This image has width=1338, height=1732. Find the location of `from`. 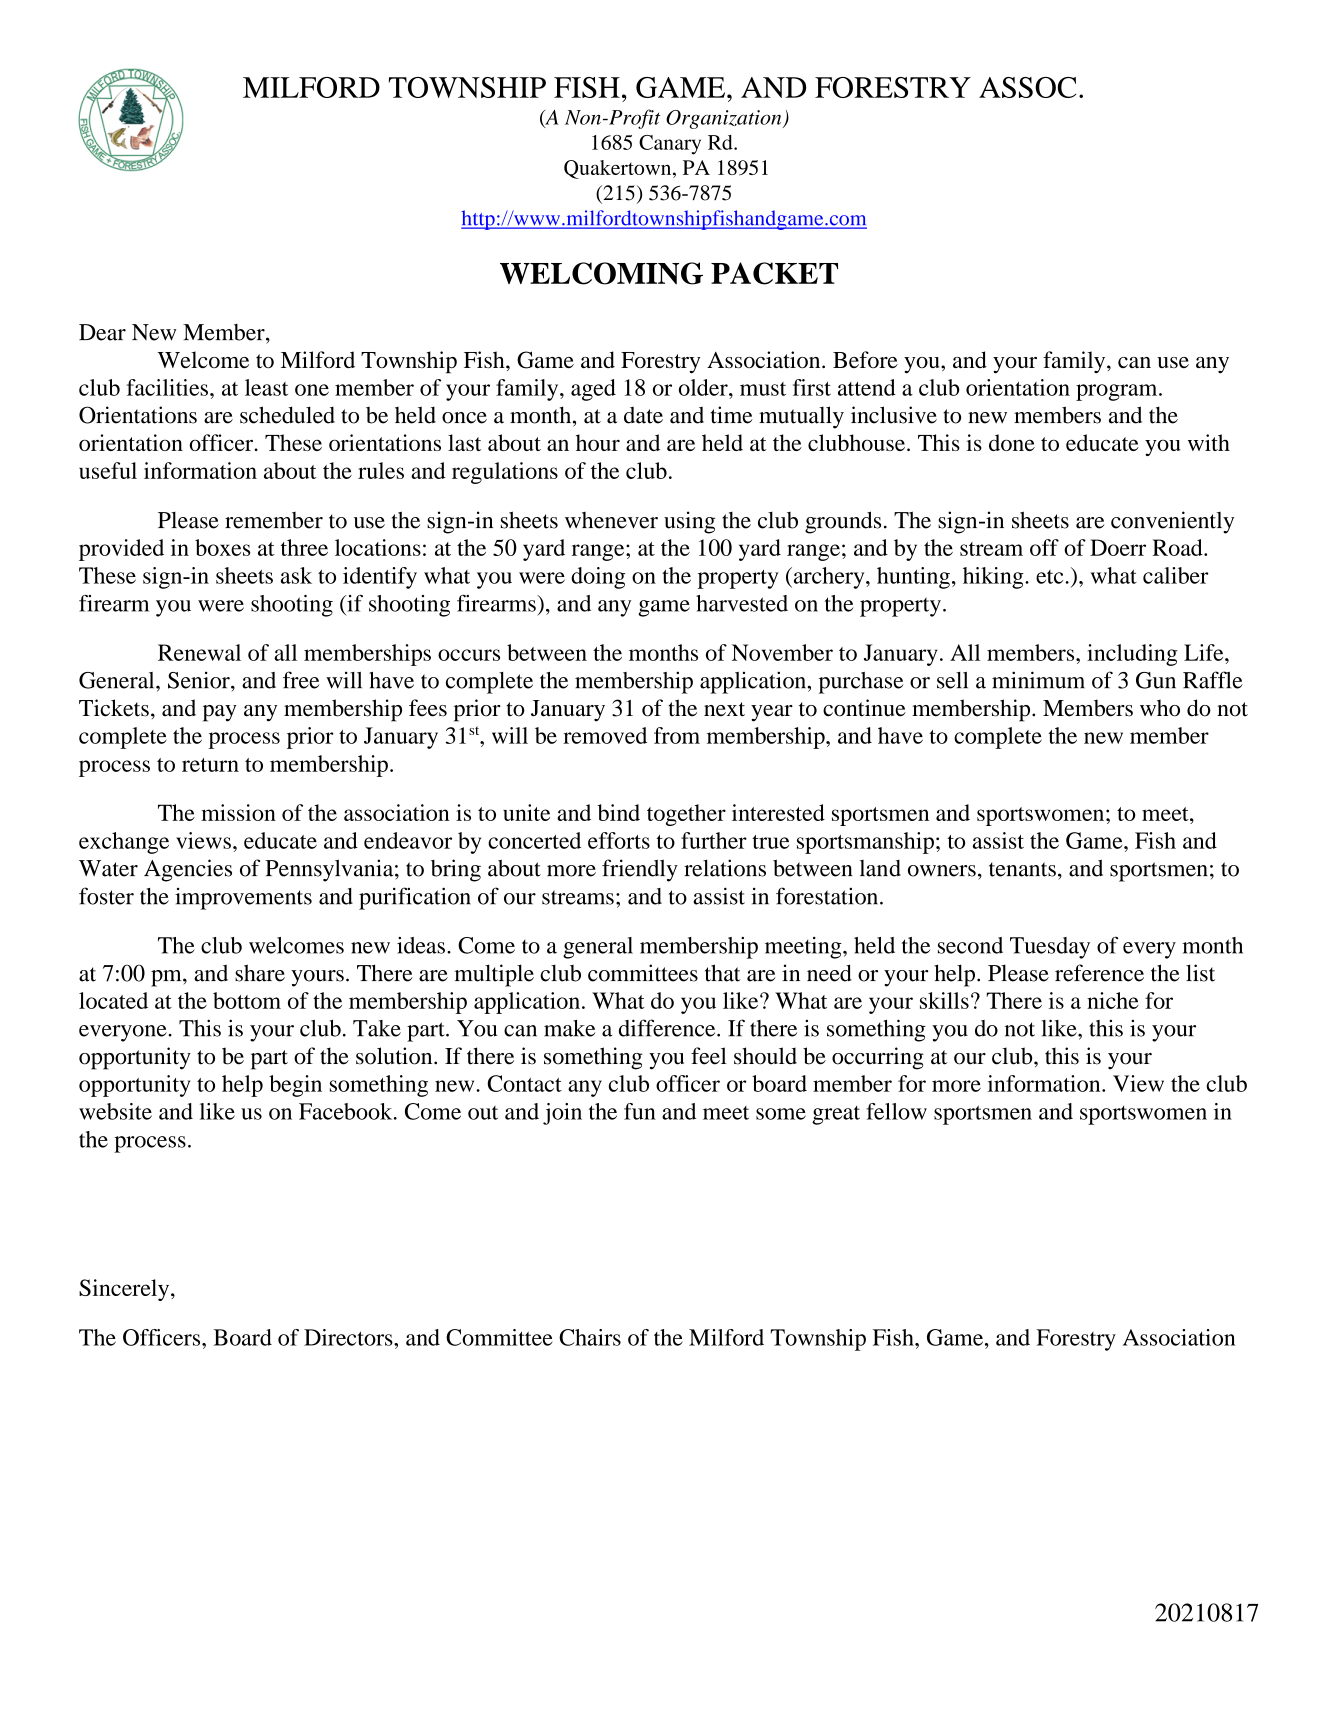

from is located at coordinates (677, 735).
